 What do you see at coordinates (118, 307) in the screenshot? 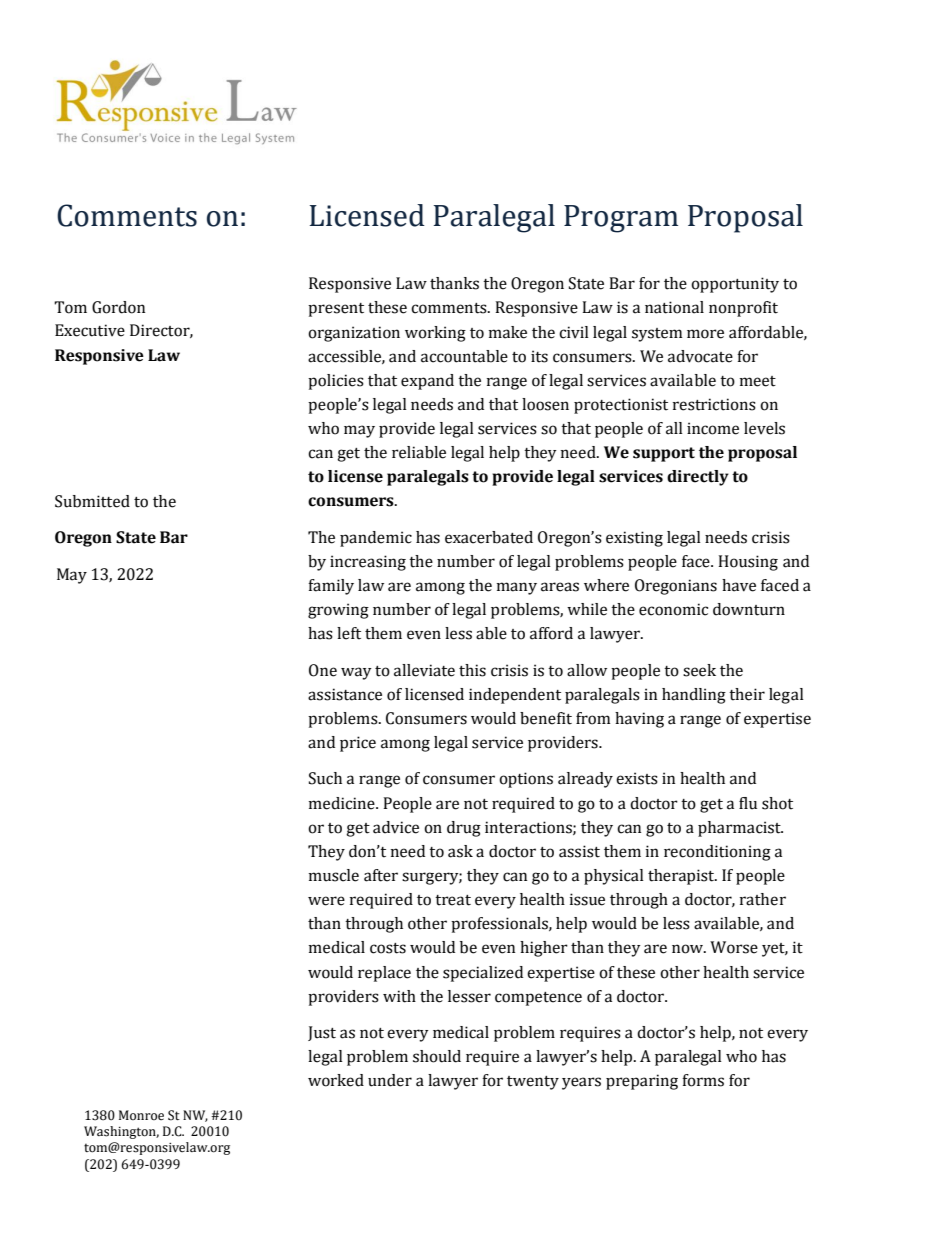
I see `Gordon` at bounding box center [118, 307].
